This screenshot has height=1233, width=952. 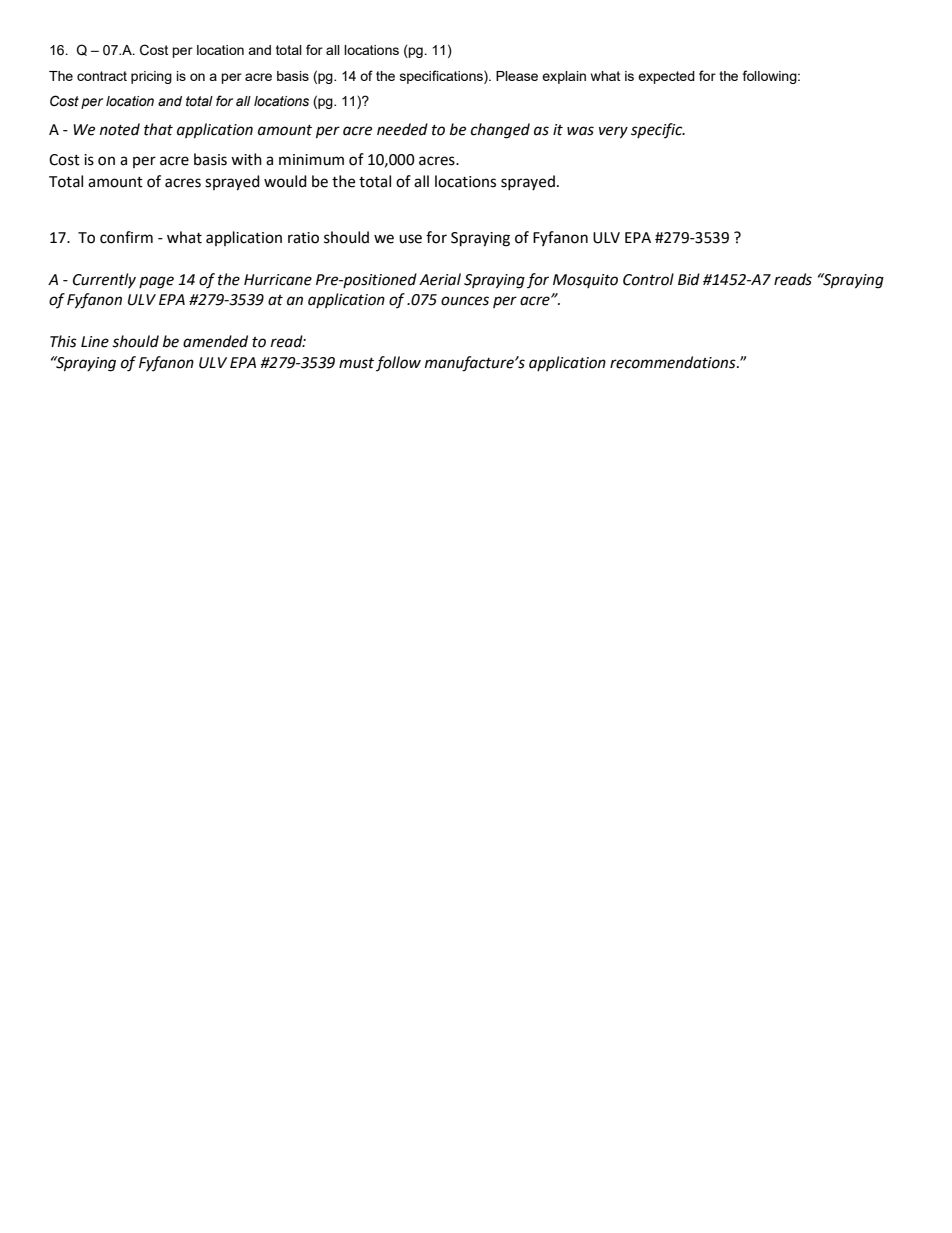 I want to click on noted, so click(x=120, y=129).
